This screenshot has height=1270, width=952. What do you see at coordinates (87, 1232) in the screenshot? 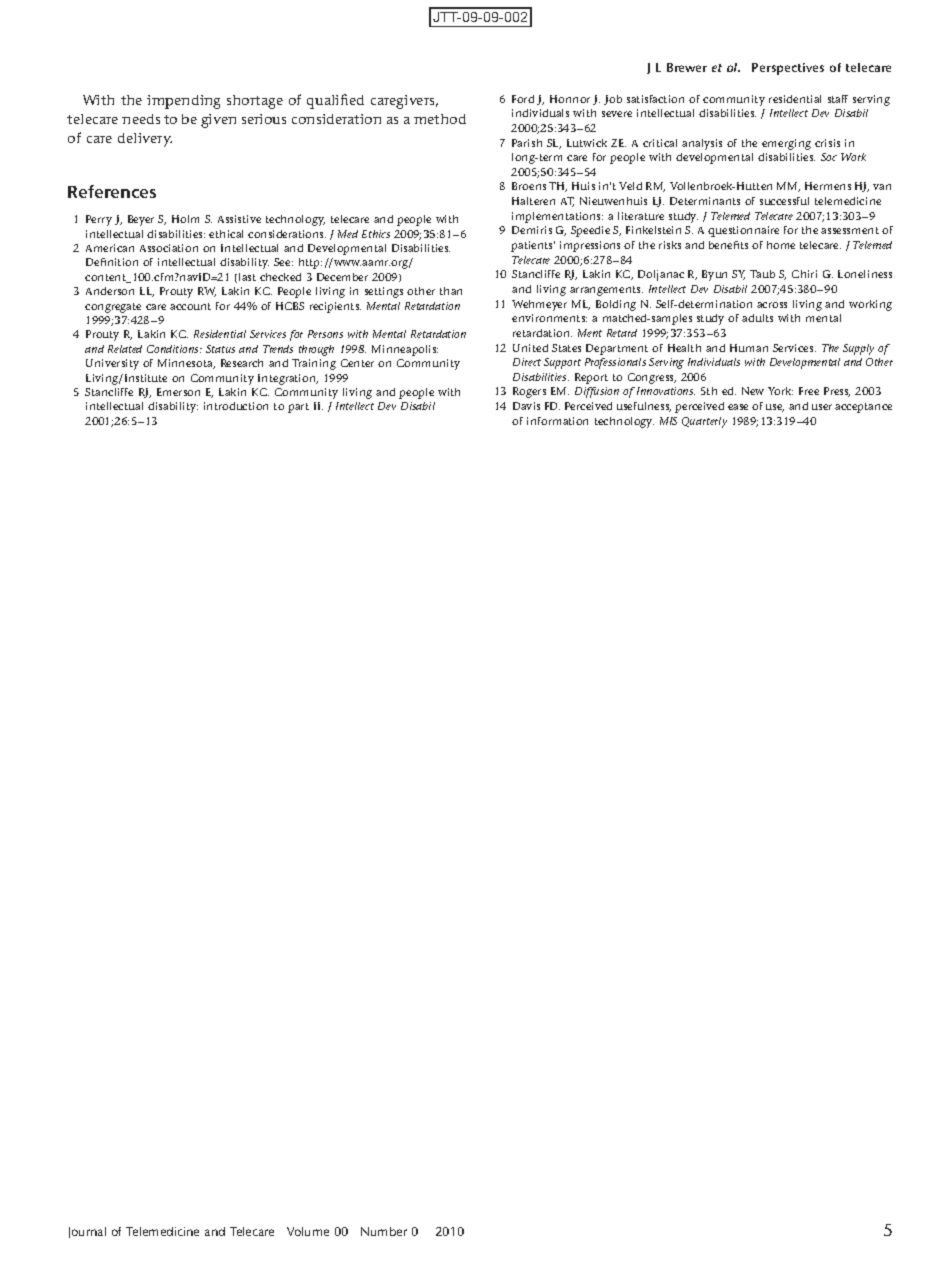
I see `Journal` at bounding box center [87, 1232].
